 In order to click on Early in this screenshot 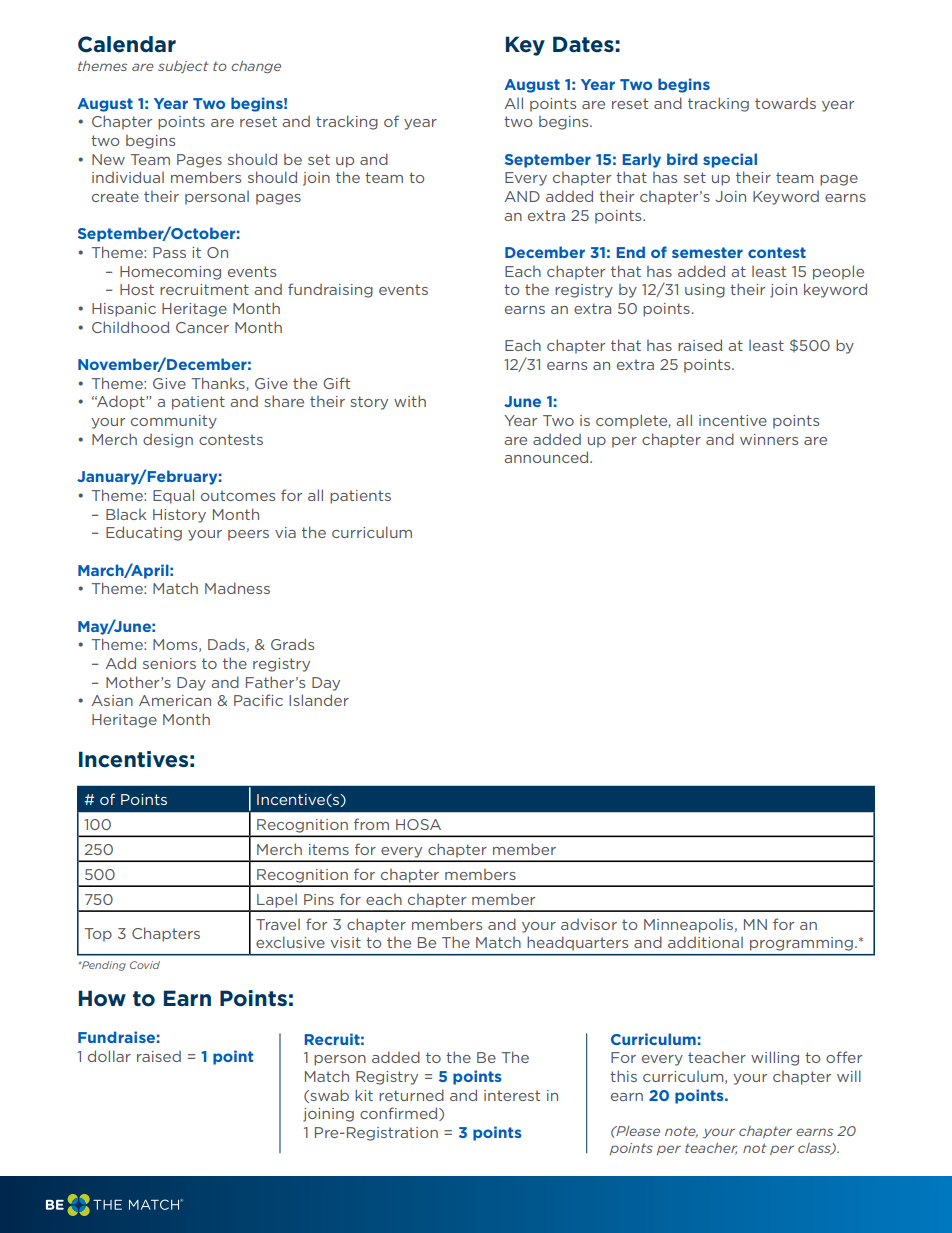, I will do `click(642, 160)`.
